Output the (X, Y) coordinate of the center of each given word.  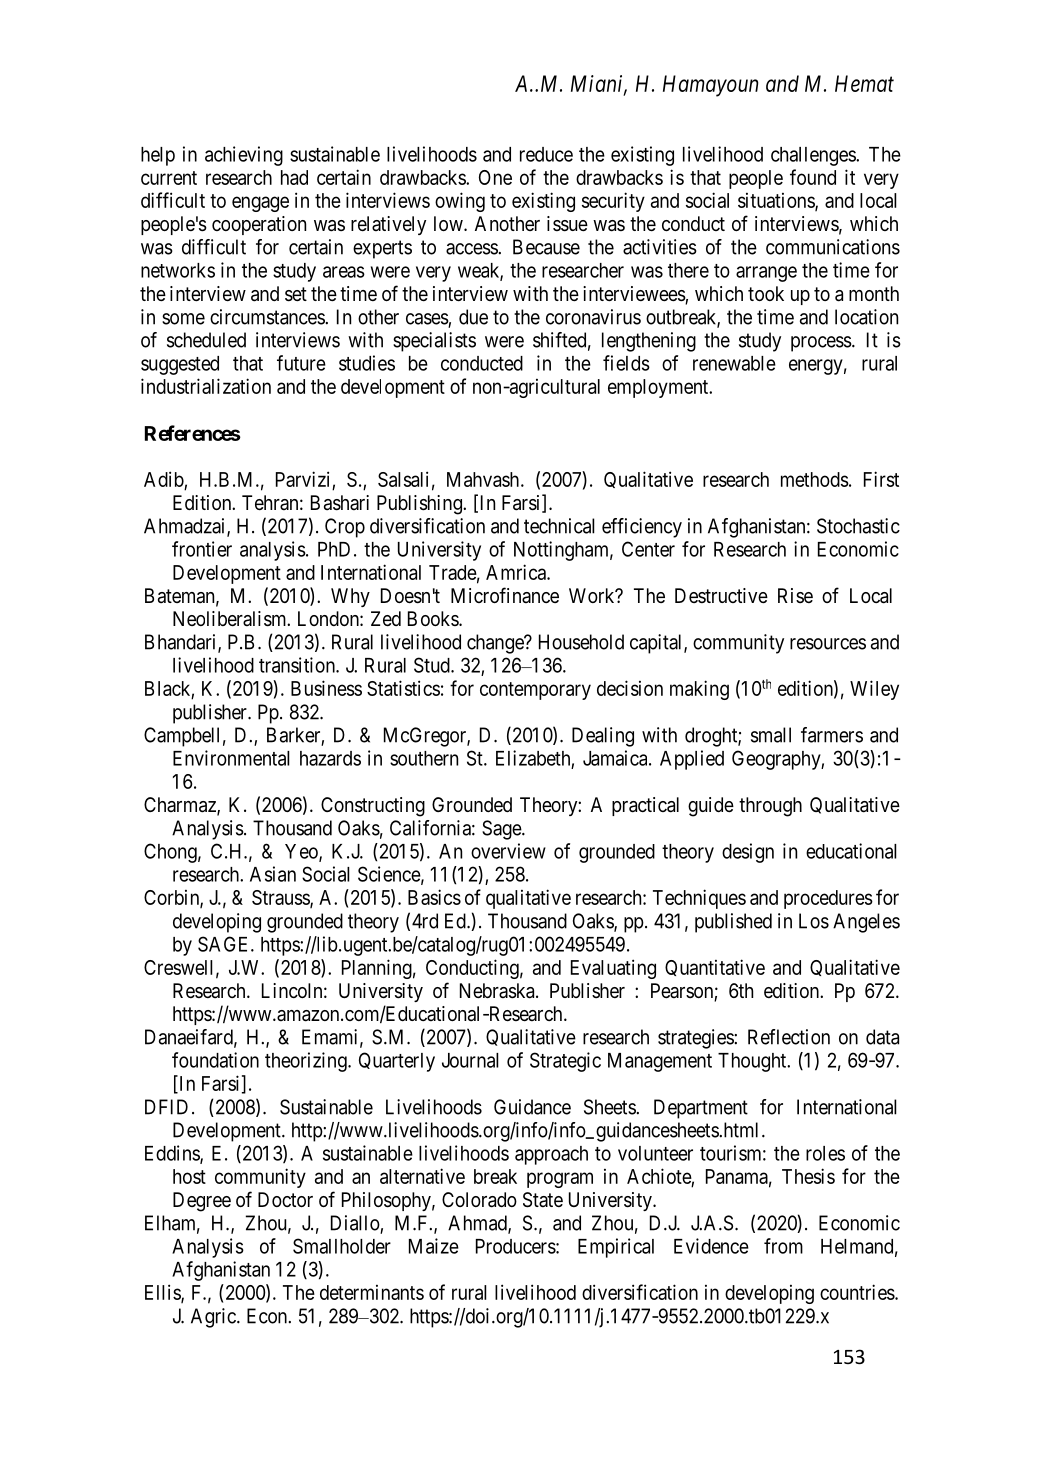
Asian (273, 874)
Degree (202, 1202)
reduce (546, 154)
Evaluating (613, 969)
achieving (244, 156)
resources (828, 644)
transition (298, 665)
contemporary (535, 691)
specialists (434, 342)
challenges (814, 156)
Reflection (789, 1037)
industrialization (206, 386)
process (821, 344)
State (543, 1200)
